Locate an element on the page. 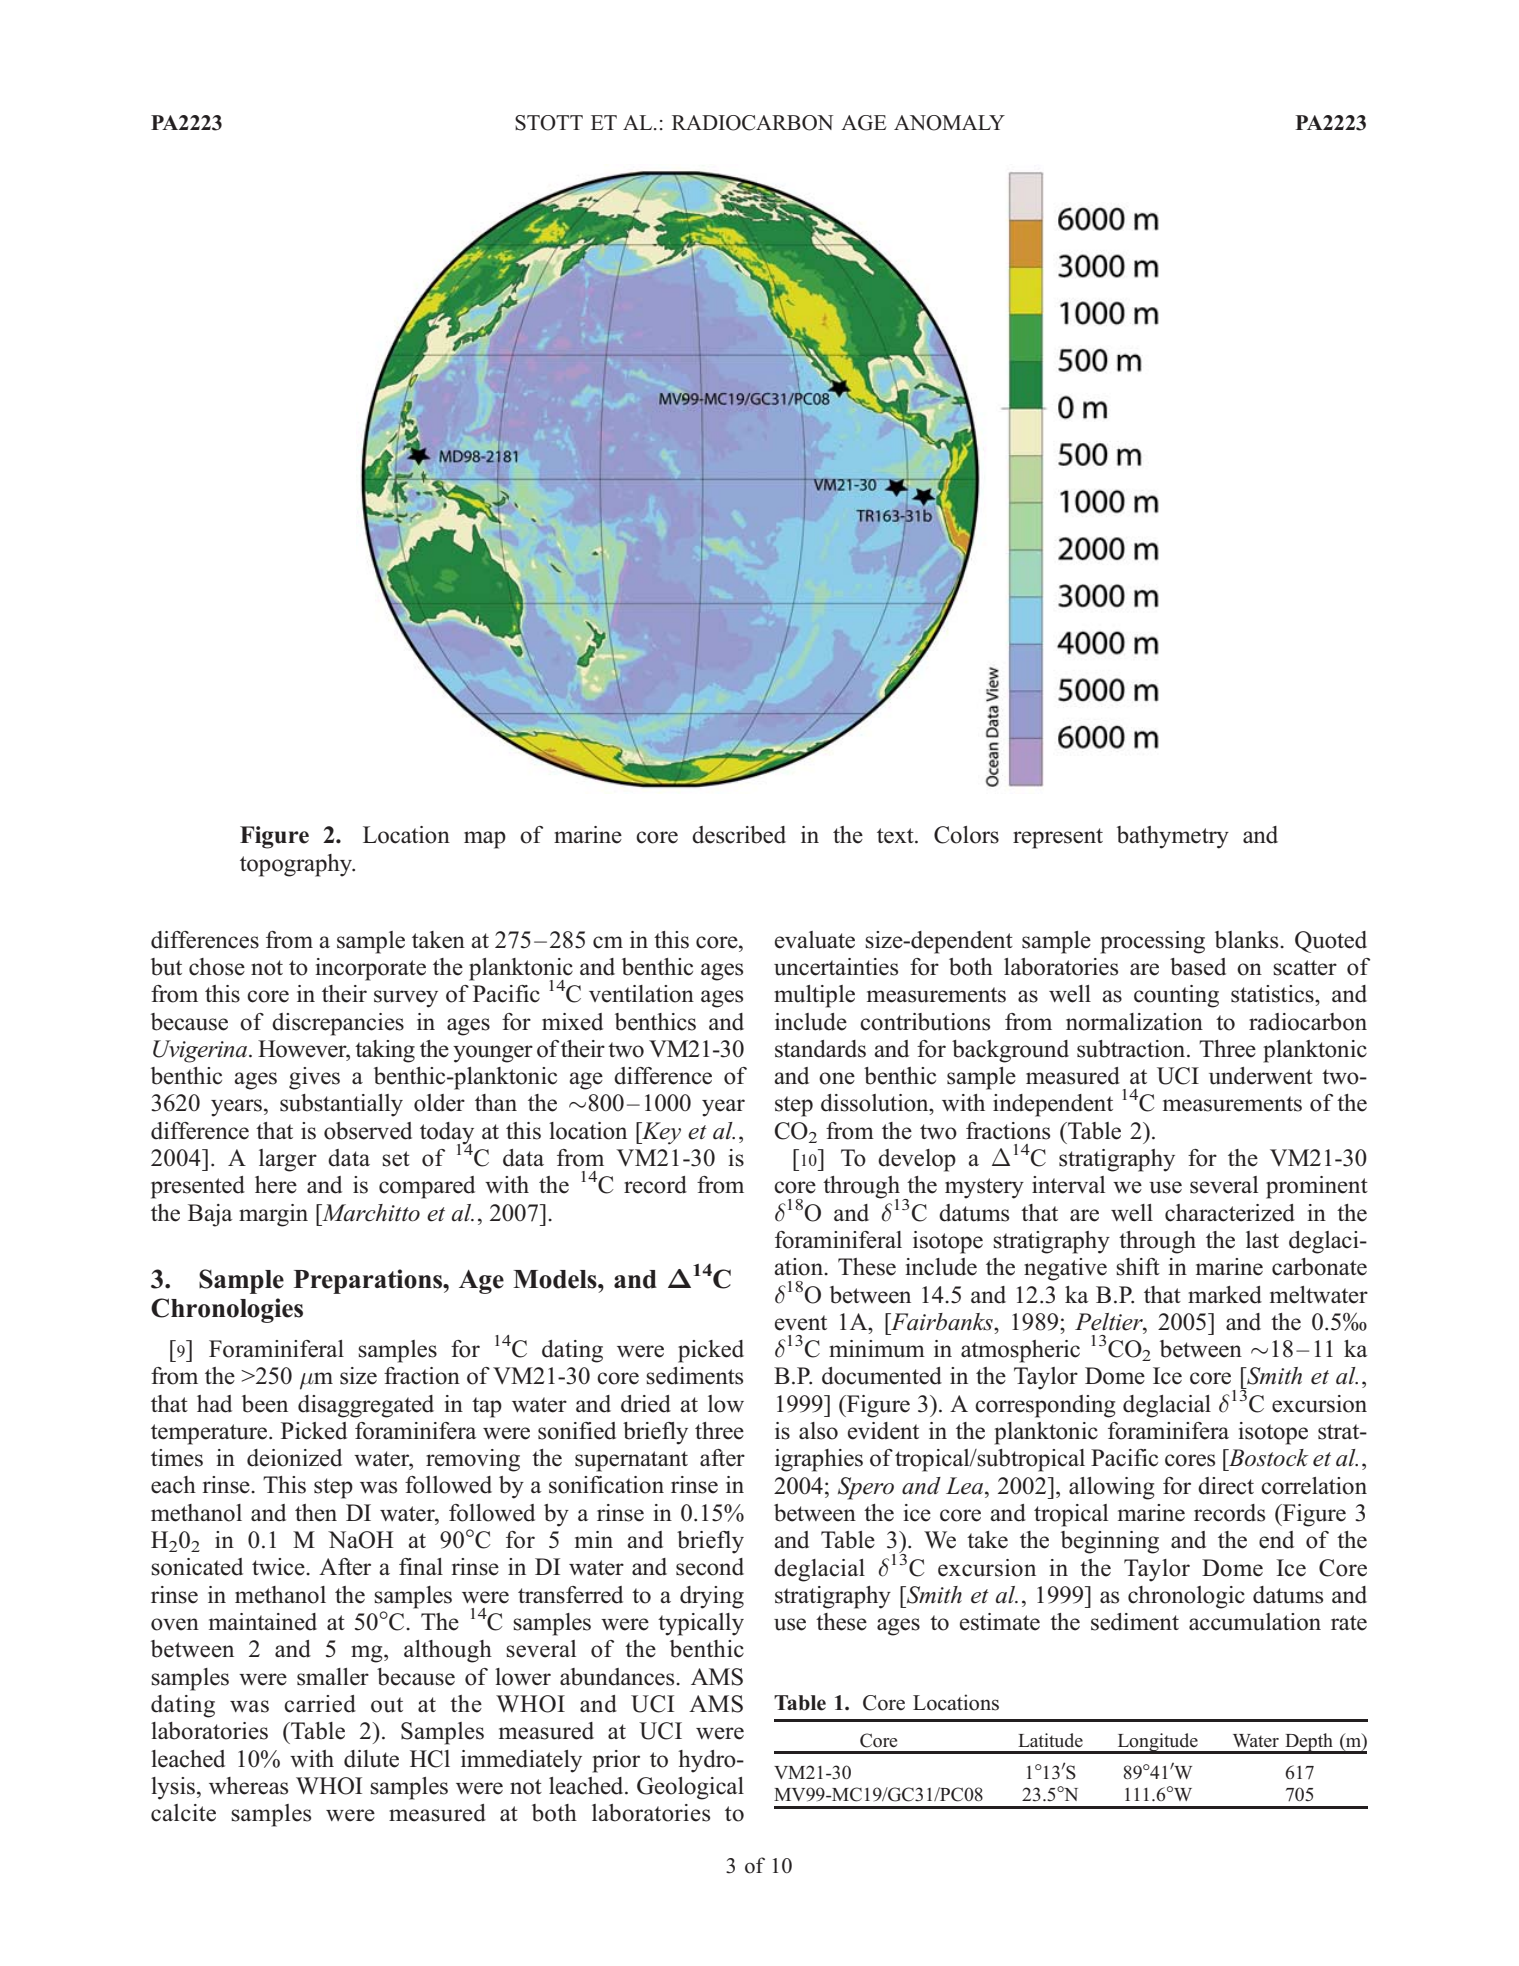  STOTT is located at coordinates (549, 123).
